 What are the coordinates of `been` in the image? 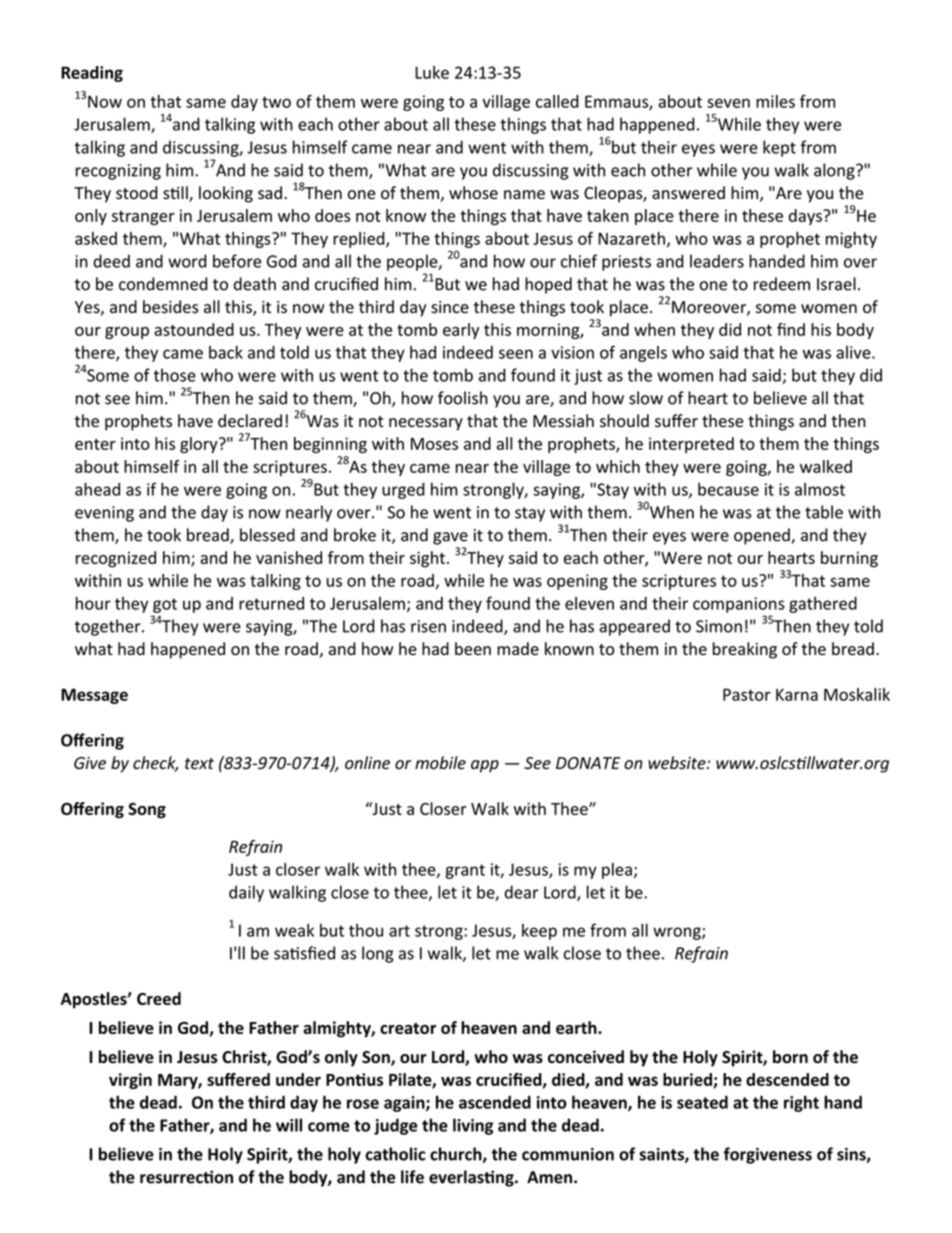 It's located at (473, 649).
